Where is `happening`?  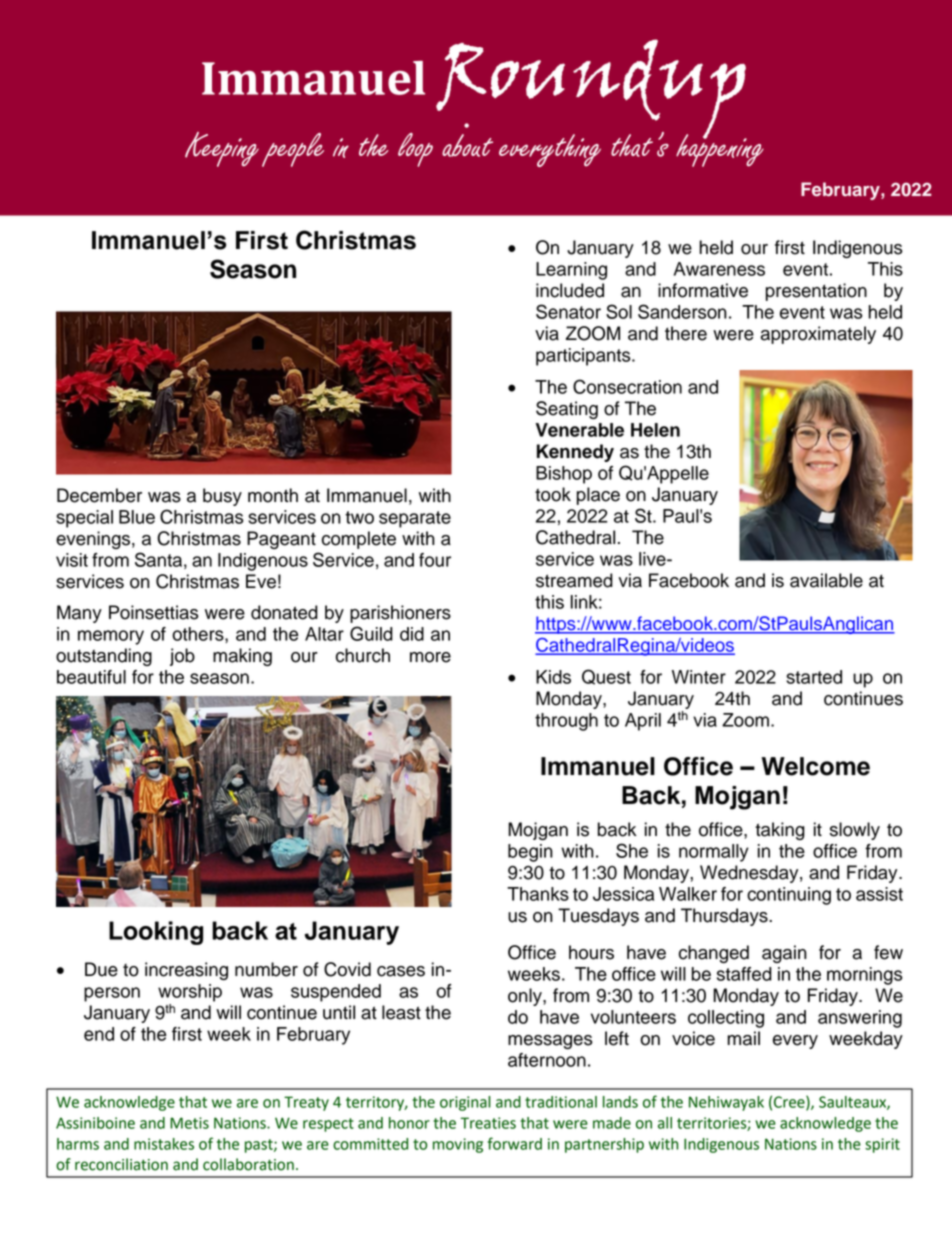
happening is located at coordinates (720, 149).
